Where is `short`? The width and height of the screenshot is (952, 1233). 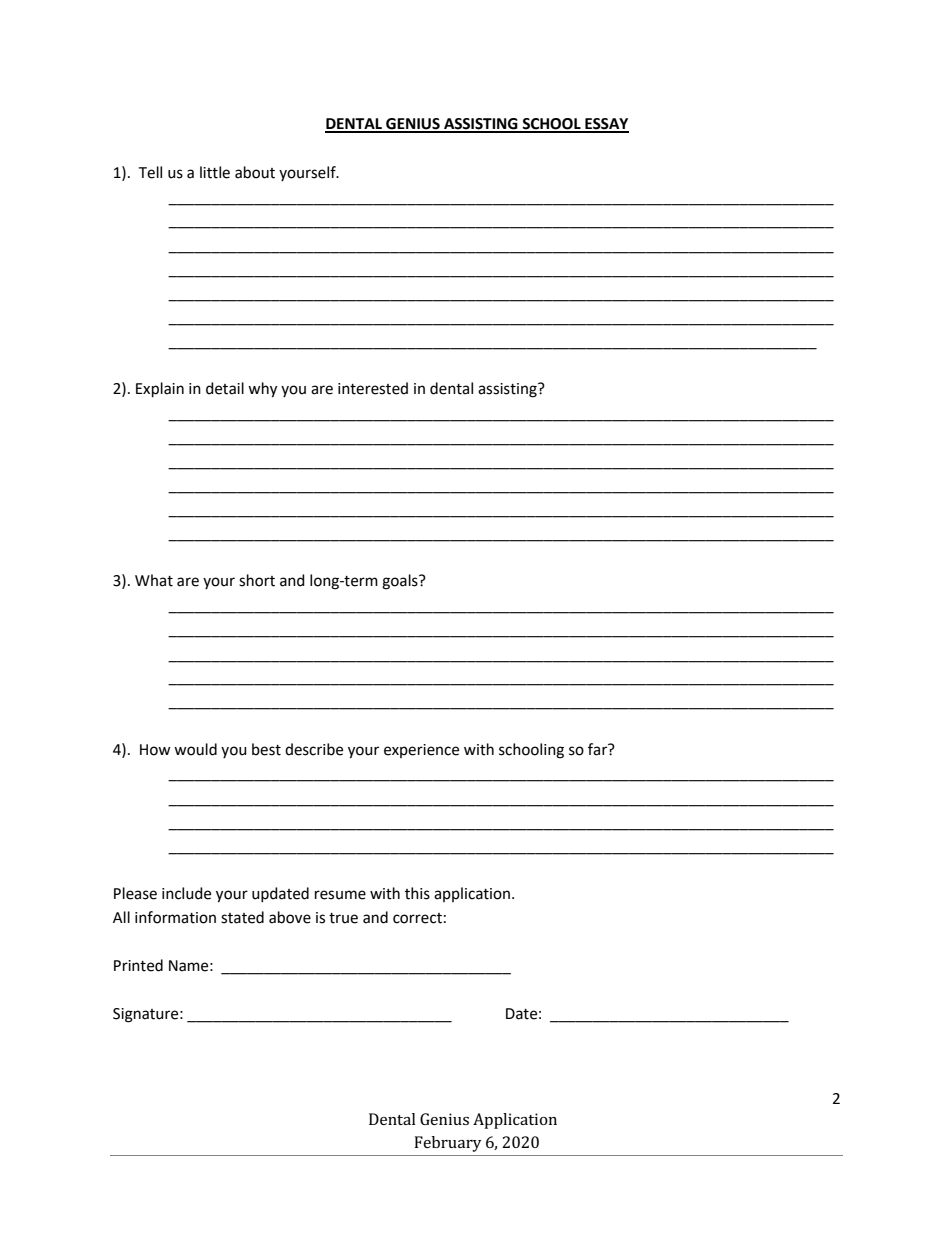
short is located at coordinates (257, 580).
